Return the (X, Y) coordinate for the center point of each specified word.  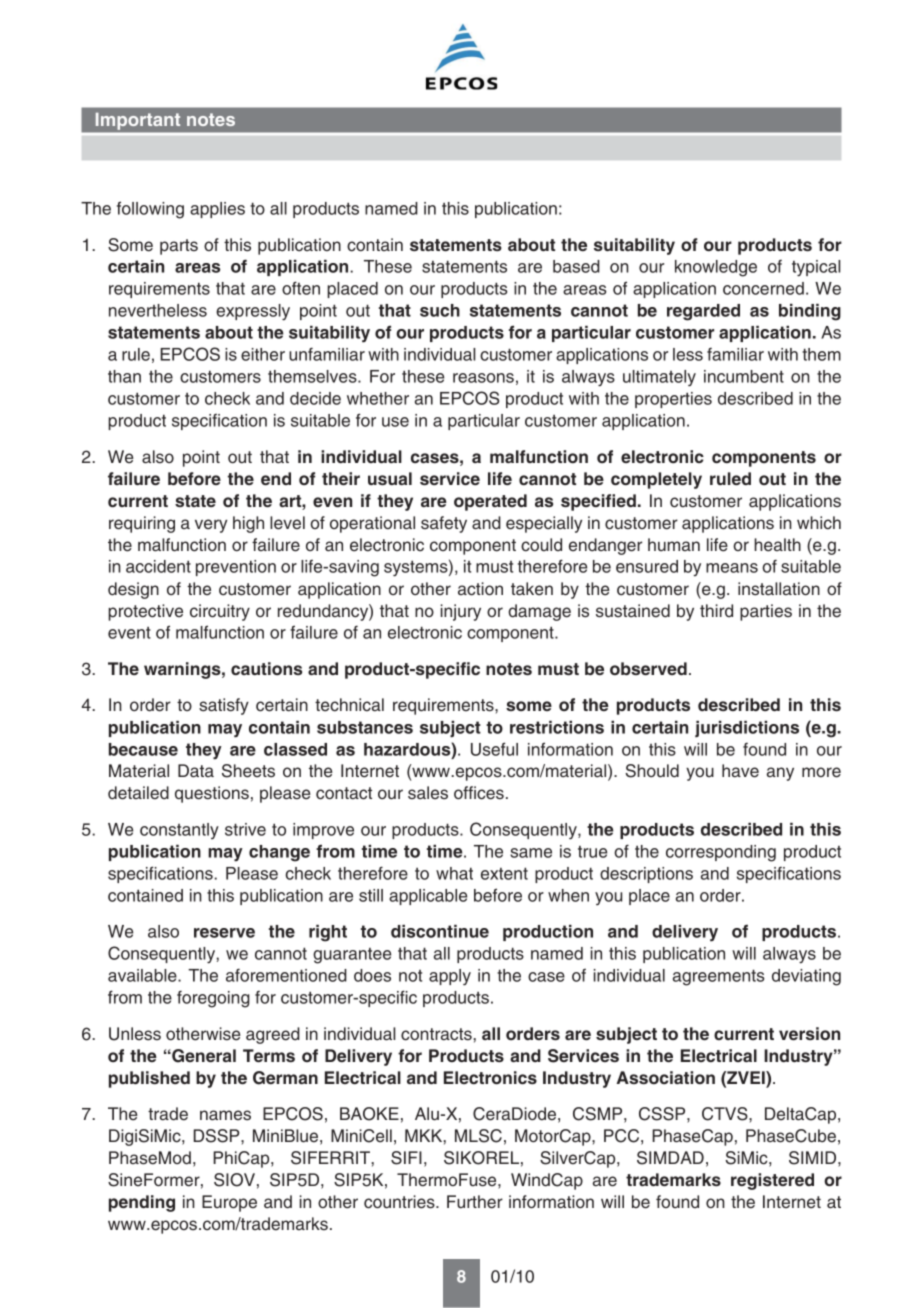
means (732, 568)
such (440, 310)
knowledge (716, 268)
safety (444, 524)
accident (158, 566)
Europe (229, 1203)
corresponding (721, 853)
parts (179, 247)
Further (475, 1202)
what (454, 873)
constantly (179, 831)
